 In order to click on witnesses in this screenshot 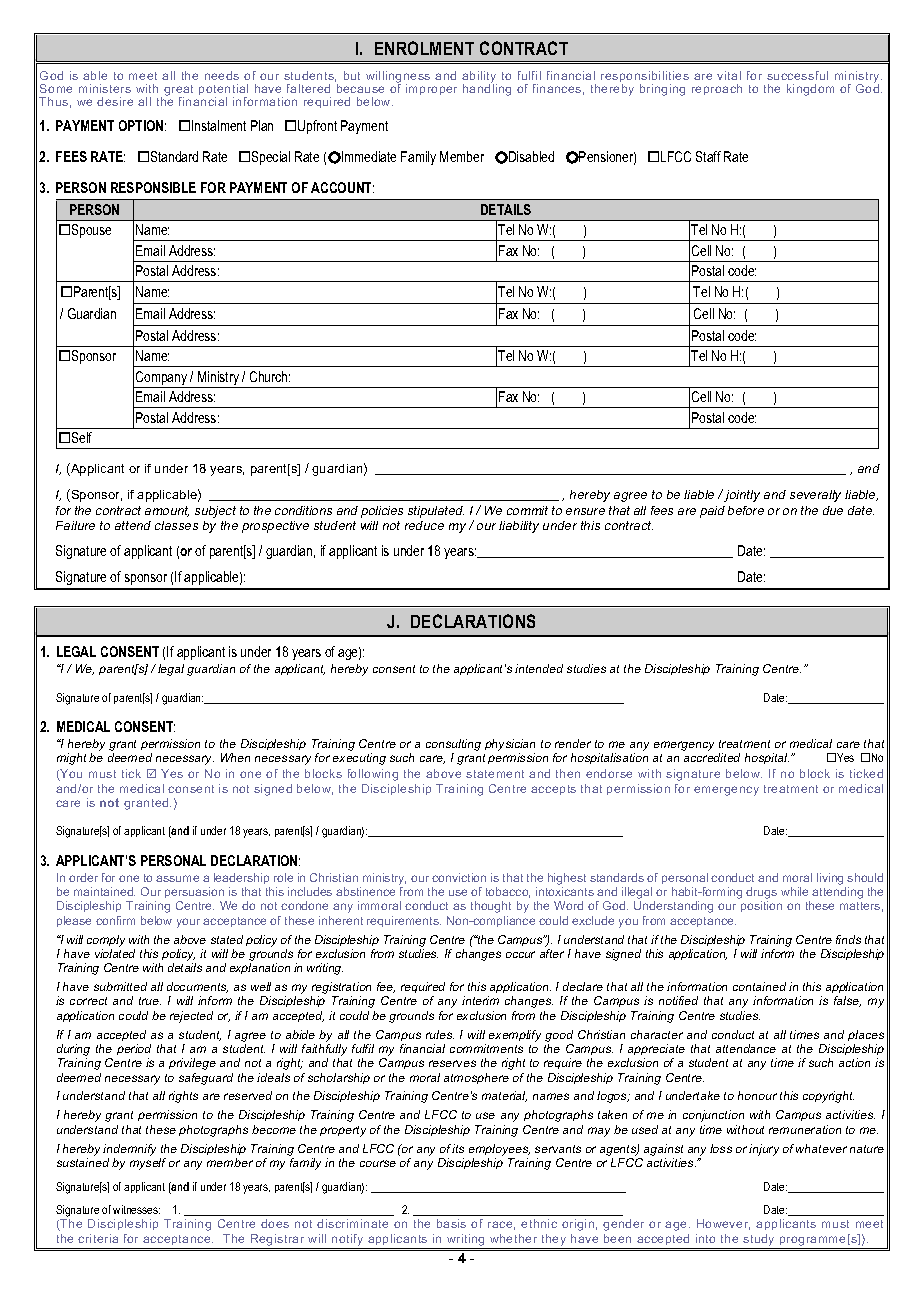, I will do `click(136, 1209)`.
